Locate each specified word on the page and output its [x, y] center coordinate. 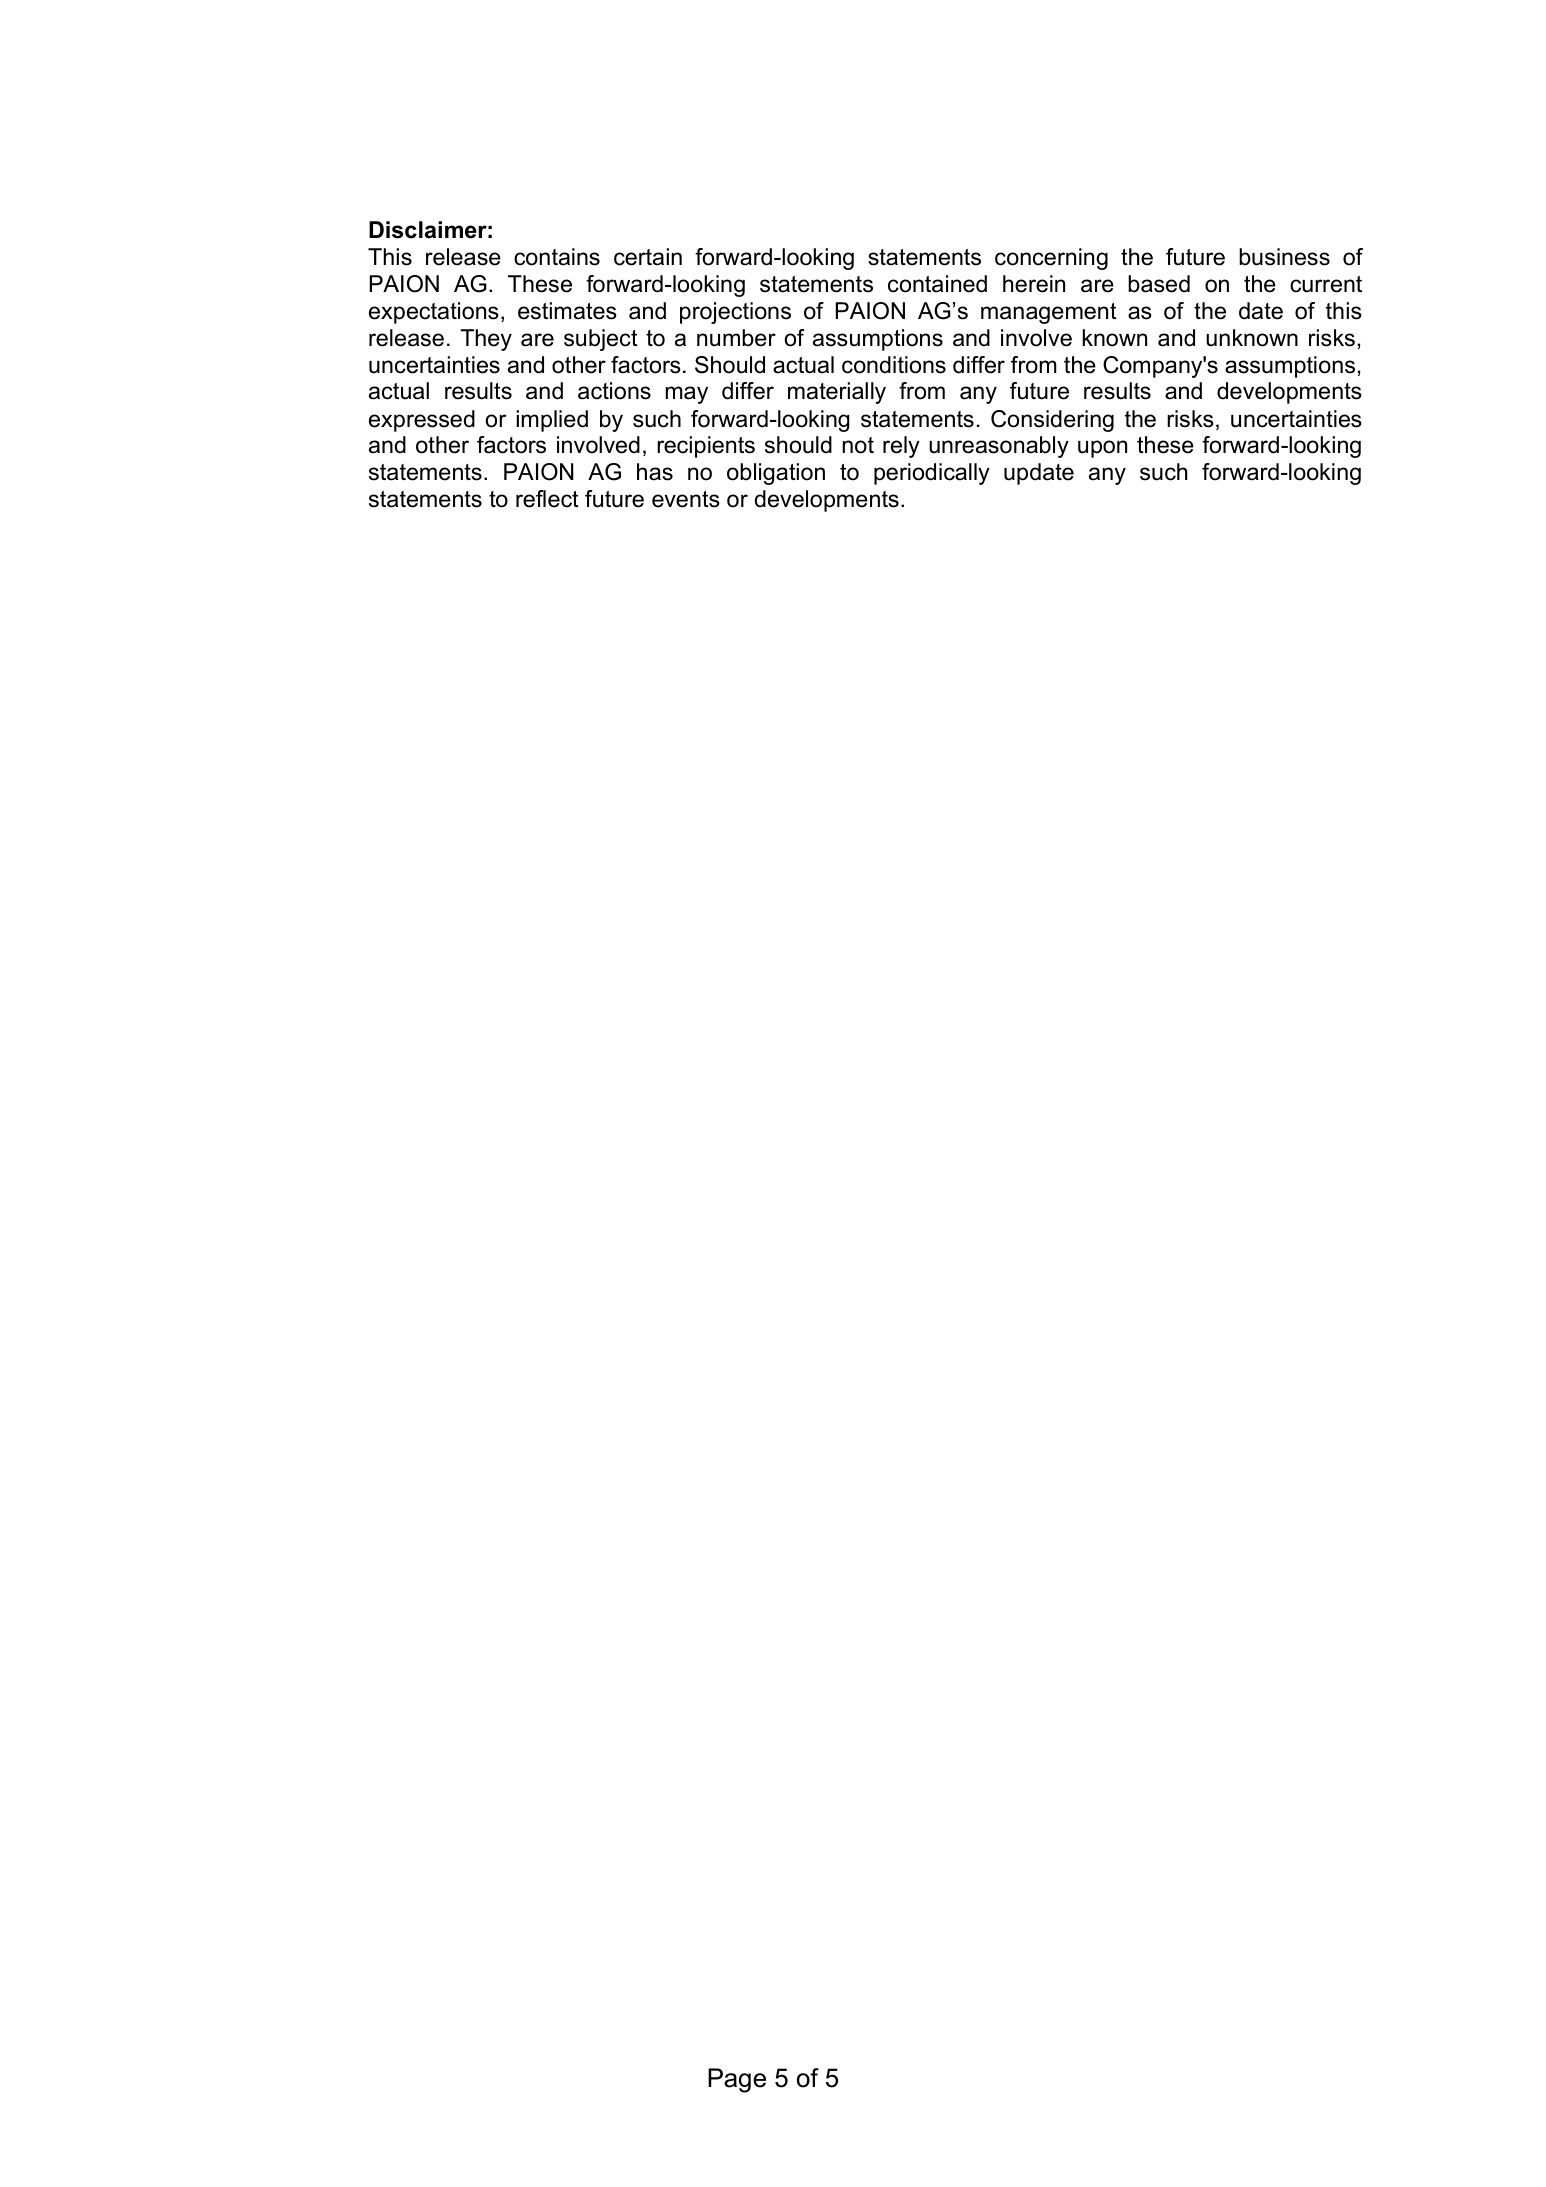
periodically [932, 474]
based [1159, 284]
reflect [547, 499]
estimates [567, 311]
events [686, 499]
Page [737, 2080]
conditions [894, 365]
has [655, 472]
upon [1102, 449]
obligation [776, 474]
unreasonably [999, 447]
